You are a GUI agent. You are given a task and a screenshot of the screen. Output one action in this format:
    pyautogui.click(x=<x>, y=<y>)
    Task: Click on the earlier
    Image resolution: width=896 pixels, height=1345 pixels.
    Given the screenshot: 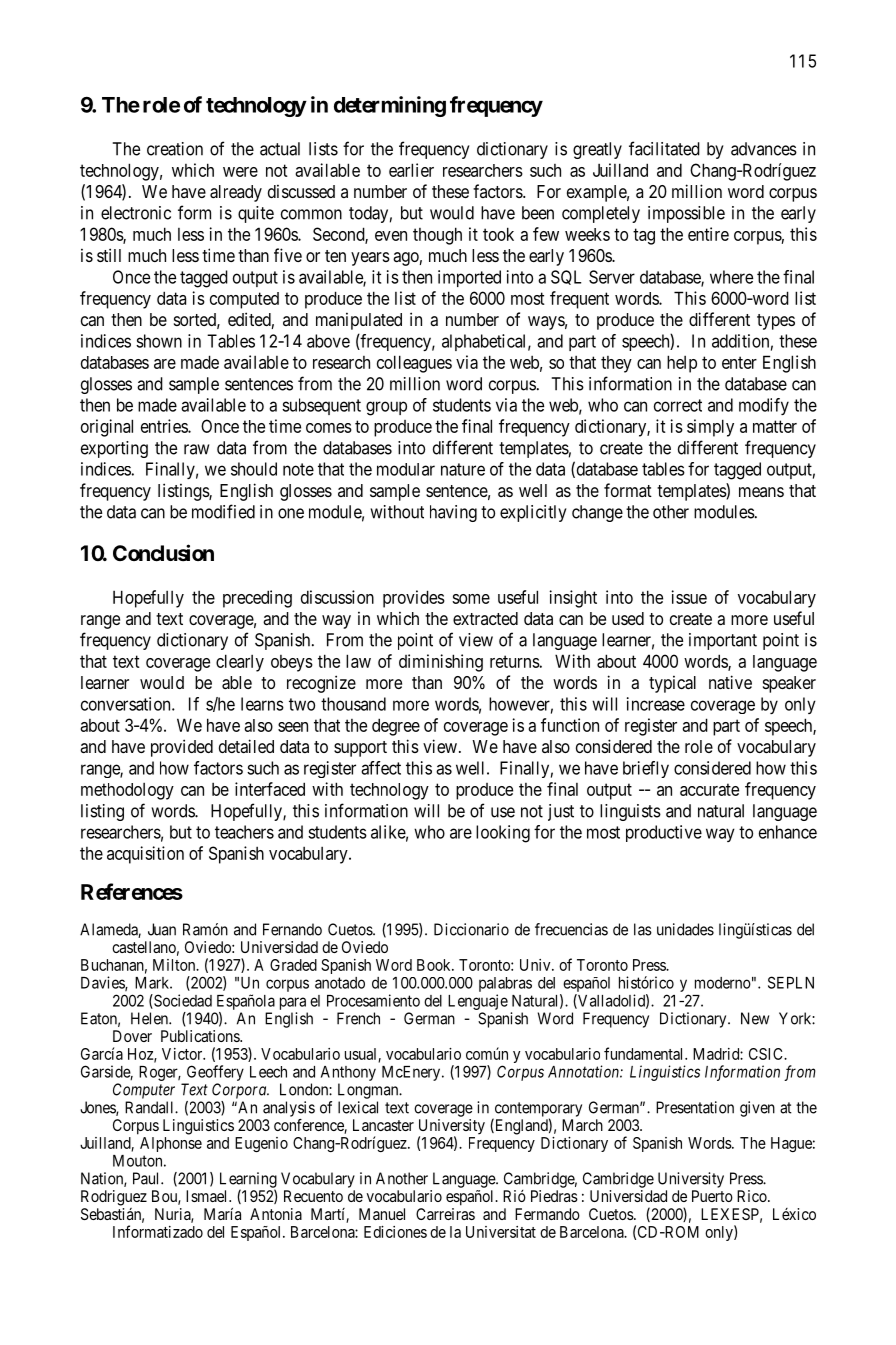 What is the action you would take?
    pyautogui.click(x=411, y=170)
